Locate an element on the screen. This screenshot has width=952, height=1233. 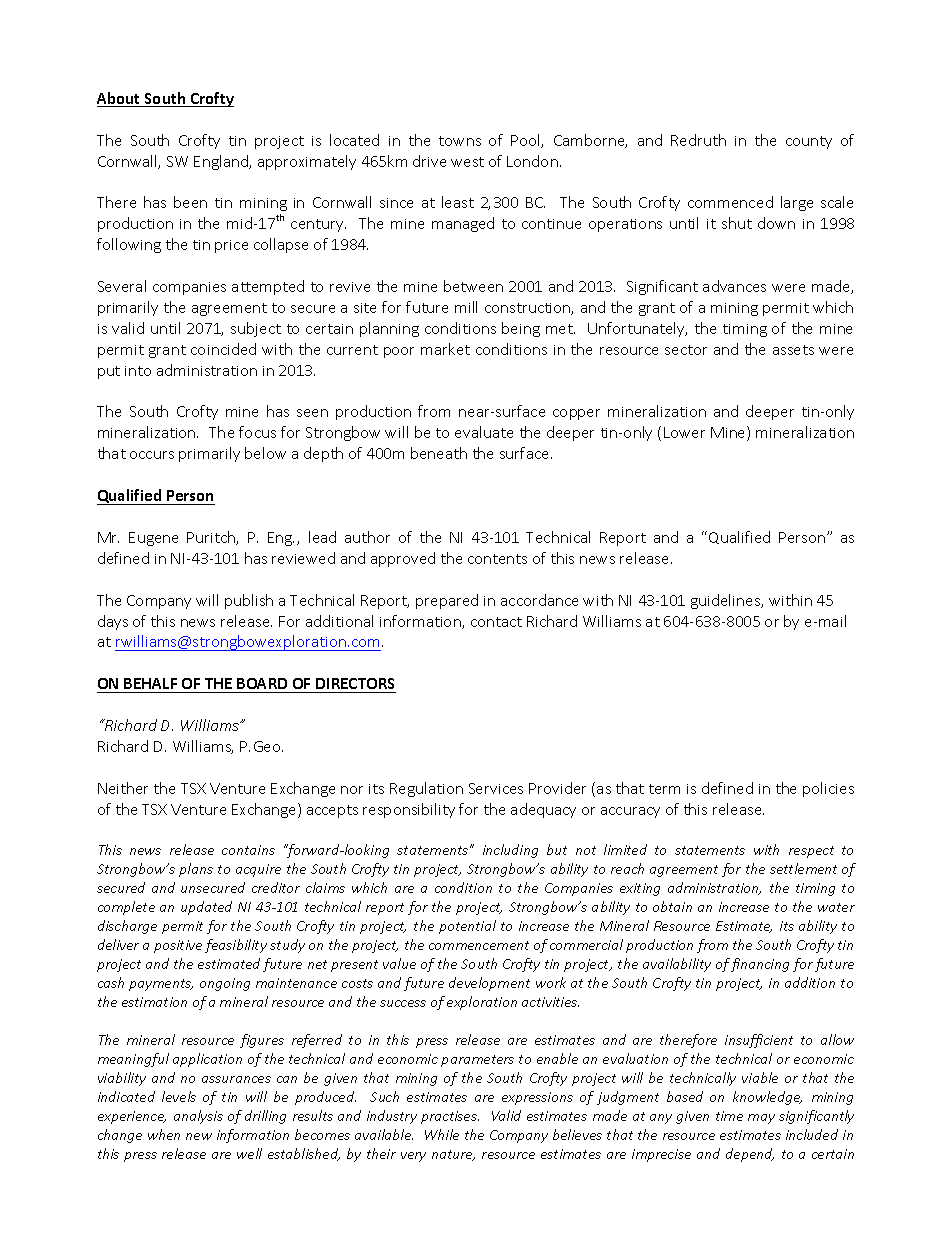
occurs is located at coordinates (152, 455).
